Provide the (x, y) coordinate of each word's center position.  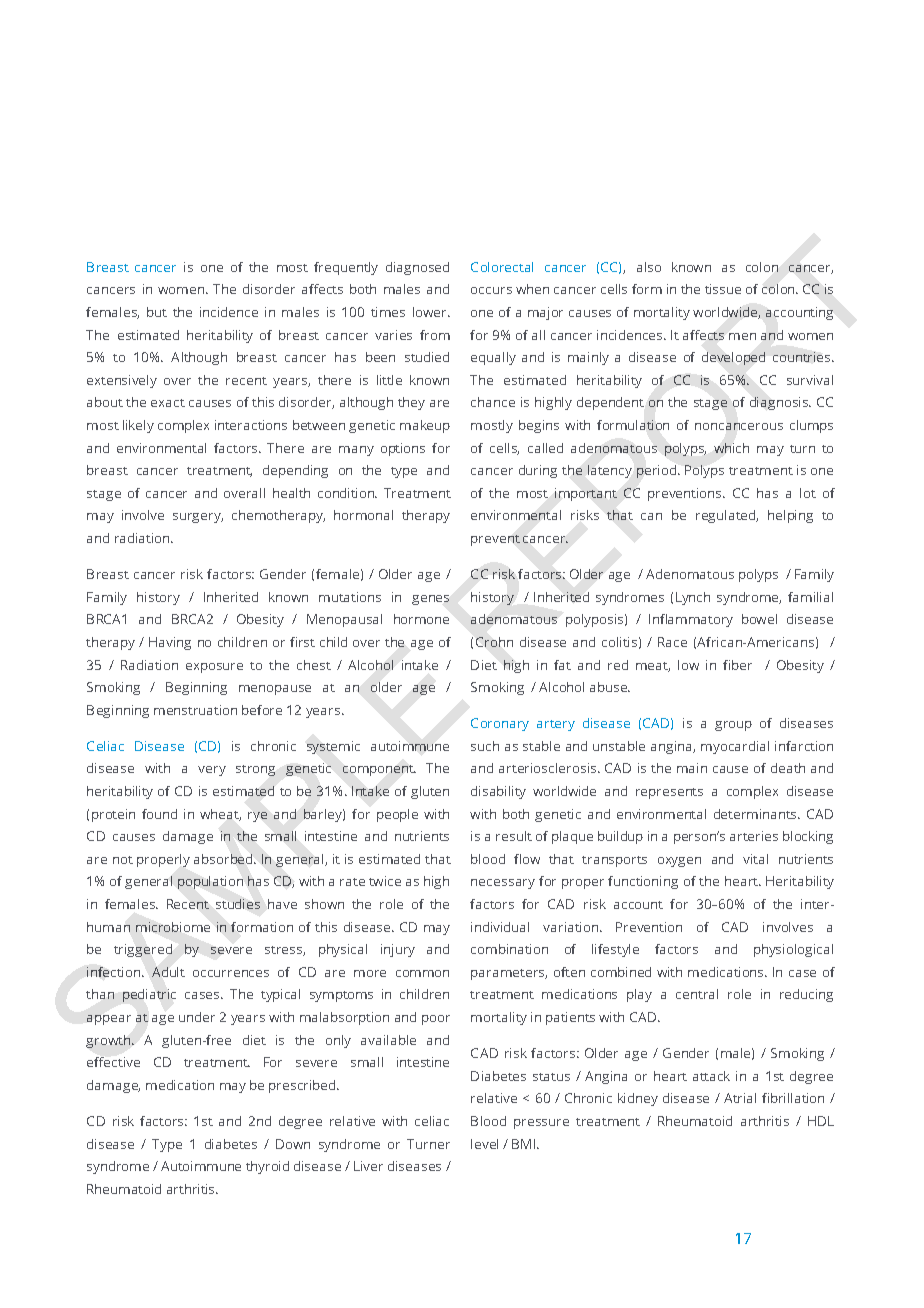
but (157, 312)
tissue (723, 289)
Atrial (740, 1098)
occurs (491, 290)
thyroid (267, 1167)
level (484, 1144)
